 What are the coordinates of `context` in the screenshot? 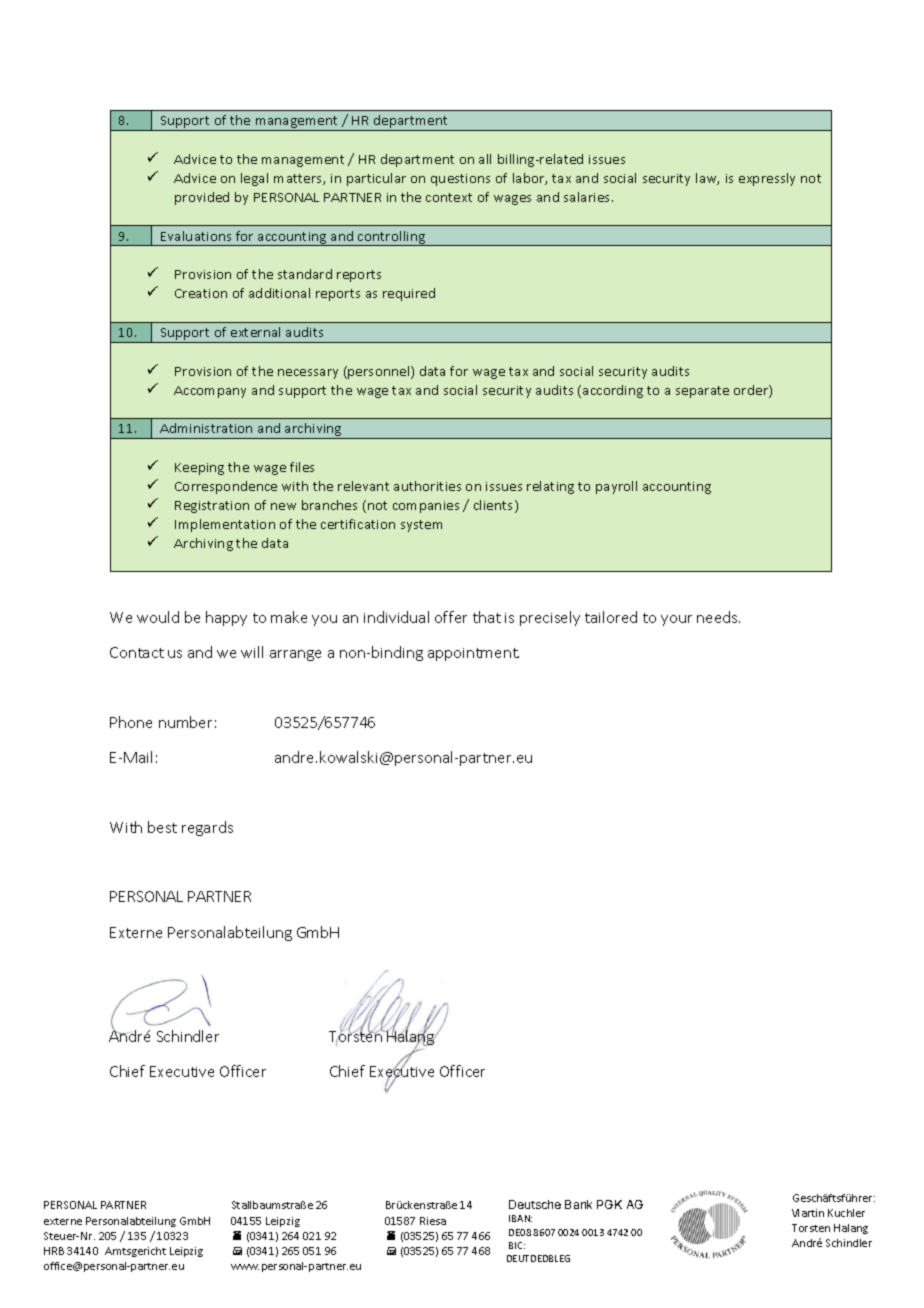 It's located at (449, 197).
